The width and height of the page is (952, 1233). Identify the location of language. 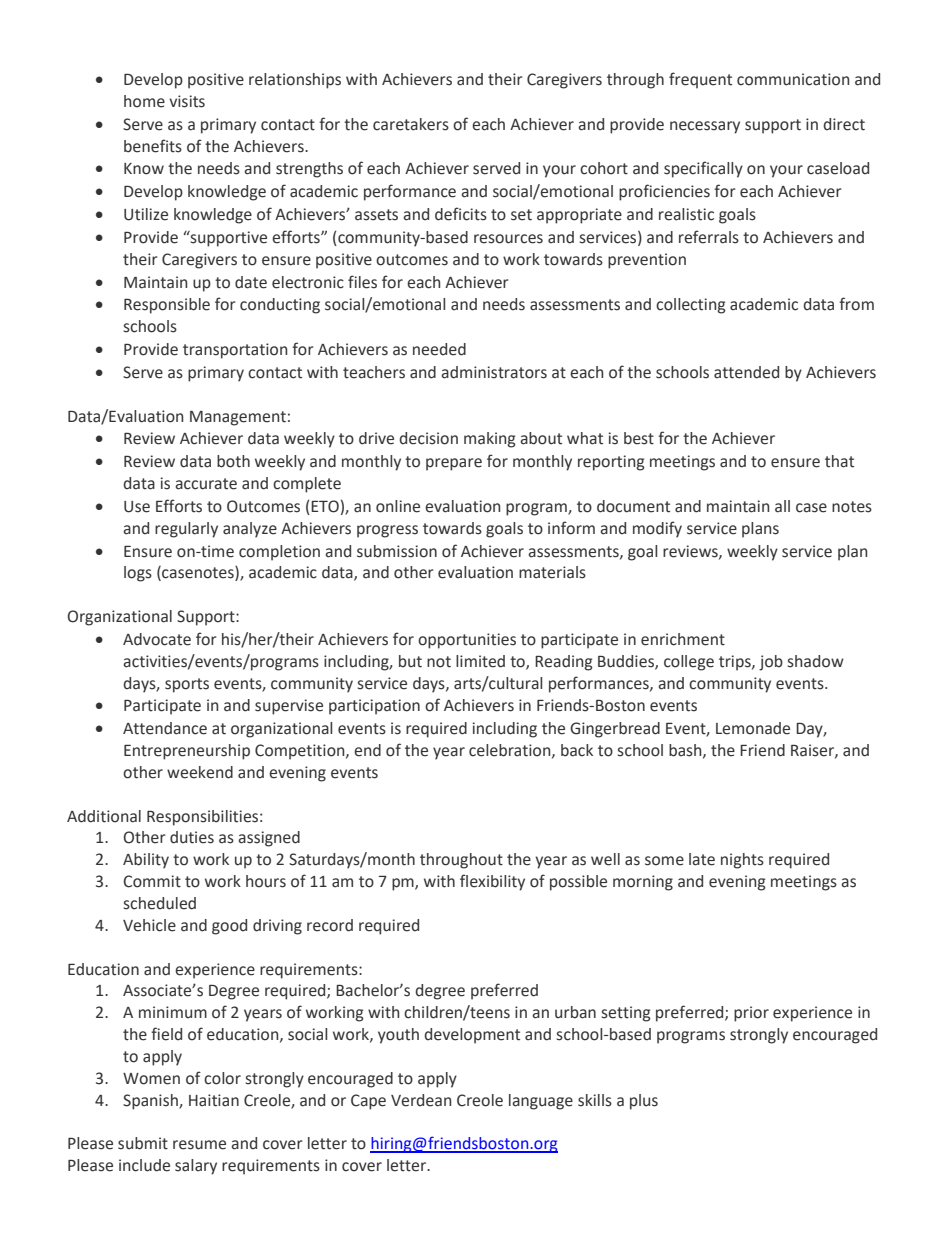
(541, 1102).
